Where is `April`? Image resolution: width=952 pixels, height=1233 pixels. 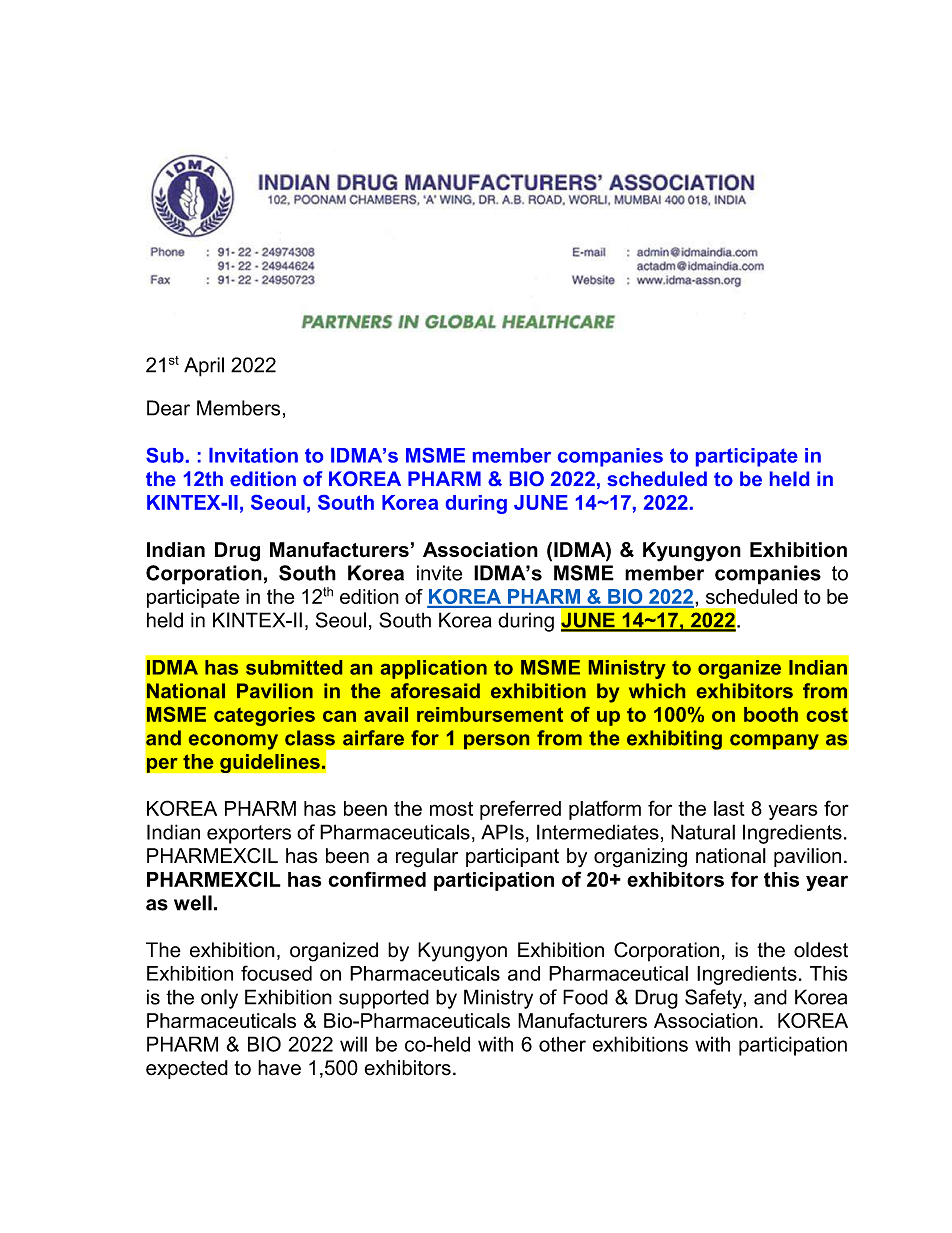
April is located at coordinates (204, 367).
